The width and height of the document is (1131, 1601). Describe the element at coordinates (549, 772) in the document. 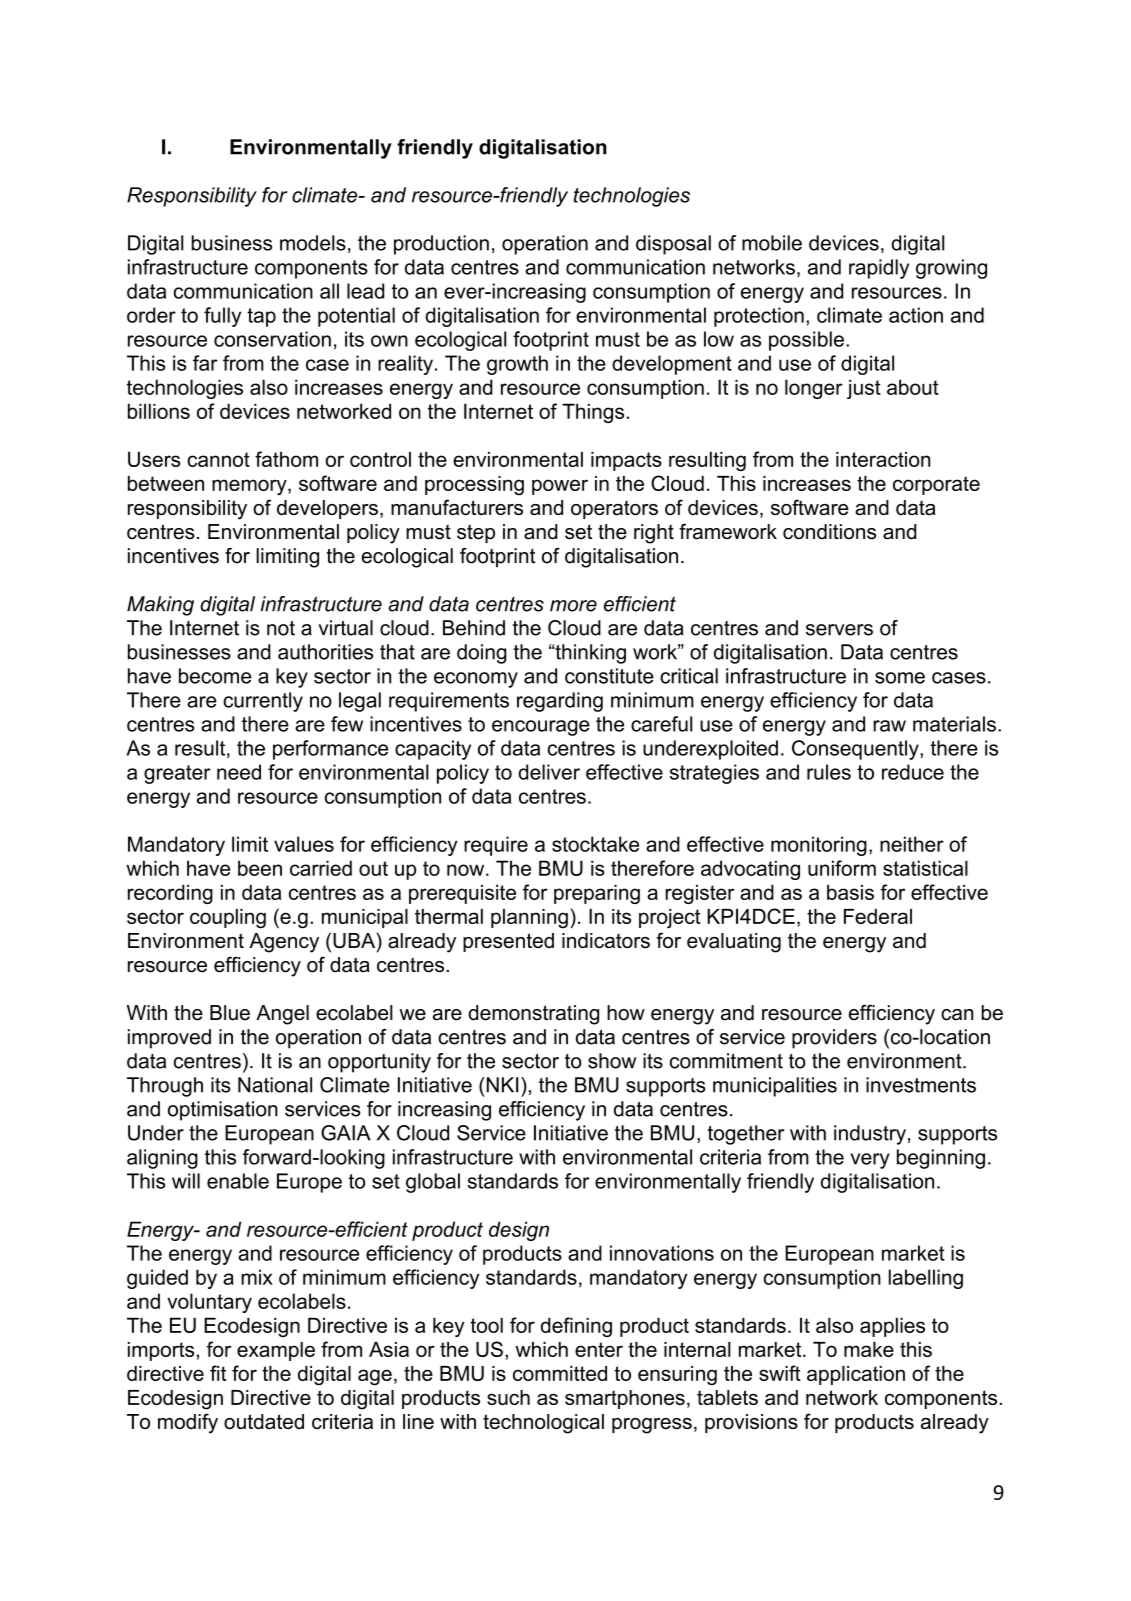

I see `deliver` at that location.
